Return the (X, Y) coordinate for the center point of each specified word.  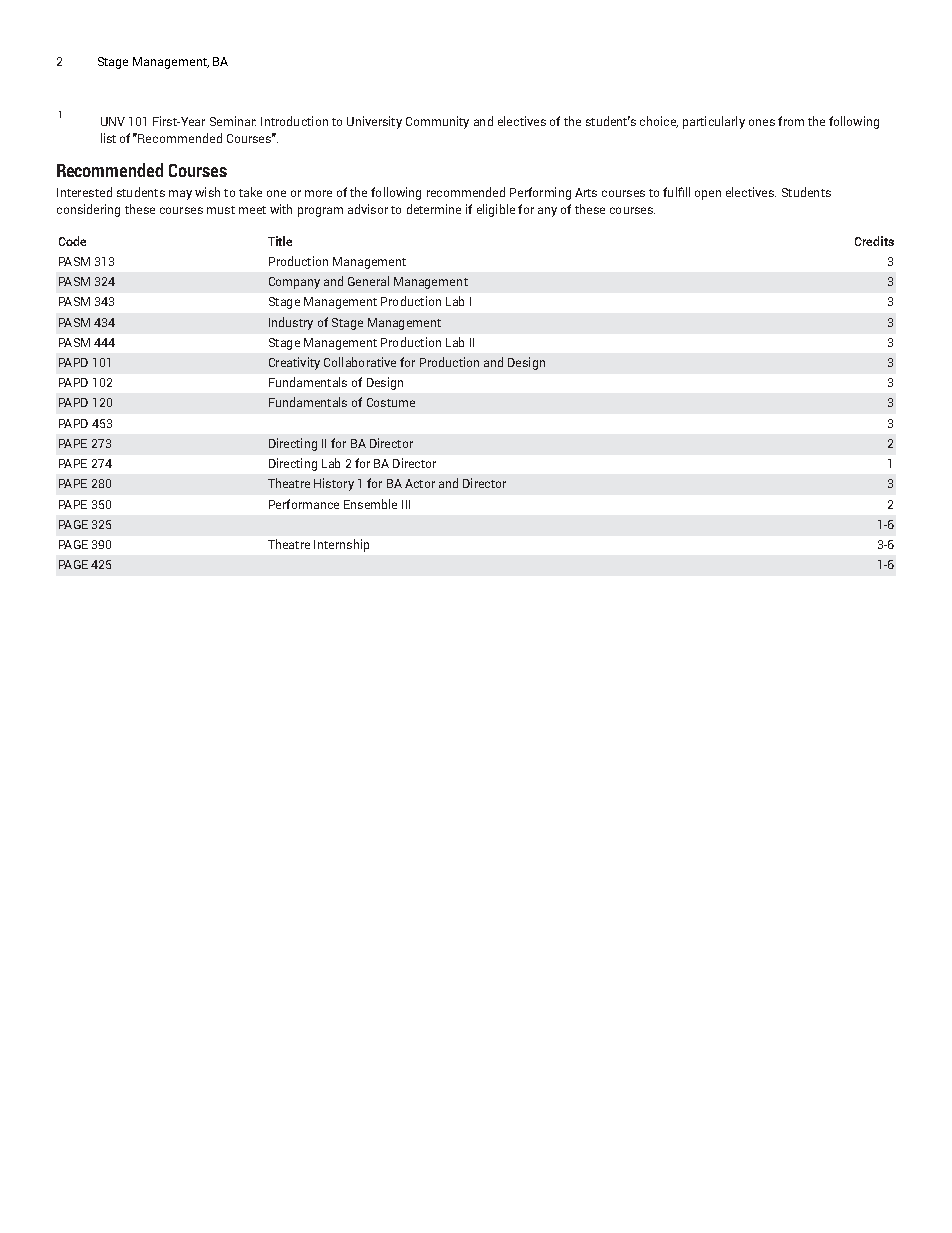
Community (437, 122)
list (108, 138)
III (406, 504)
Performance (304, 504)
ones (762, 122)
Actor (420, 483)
